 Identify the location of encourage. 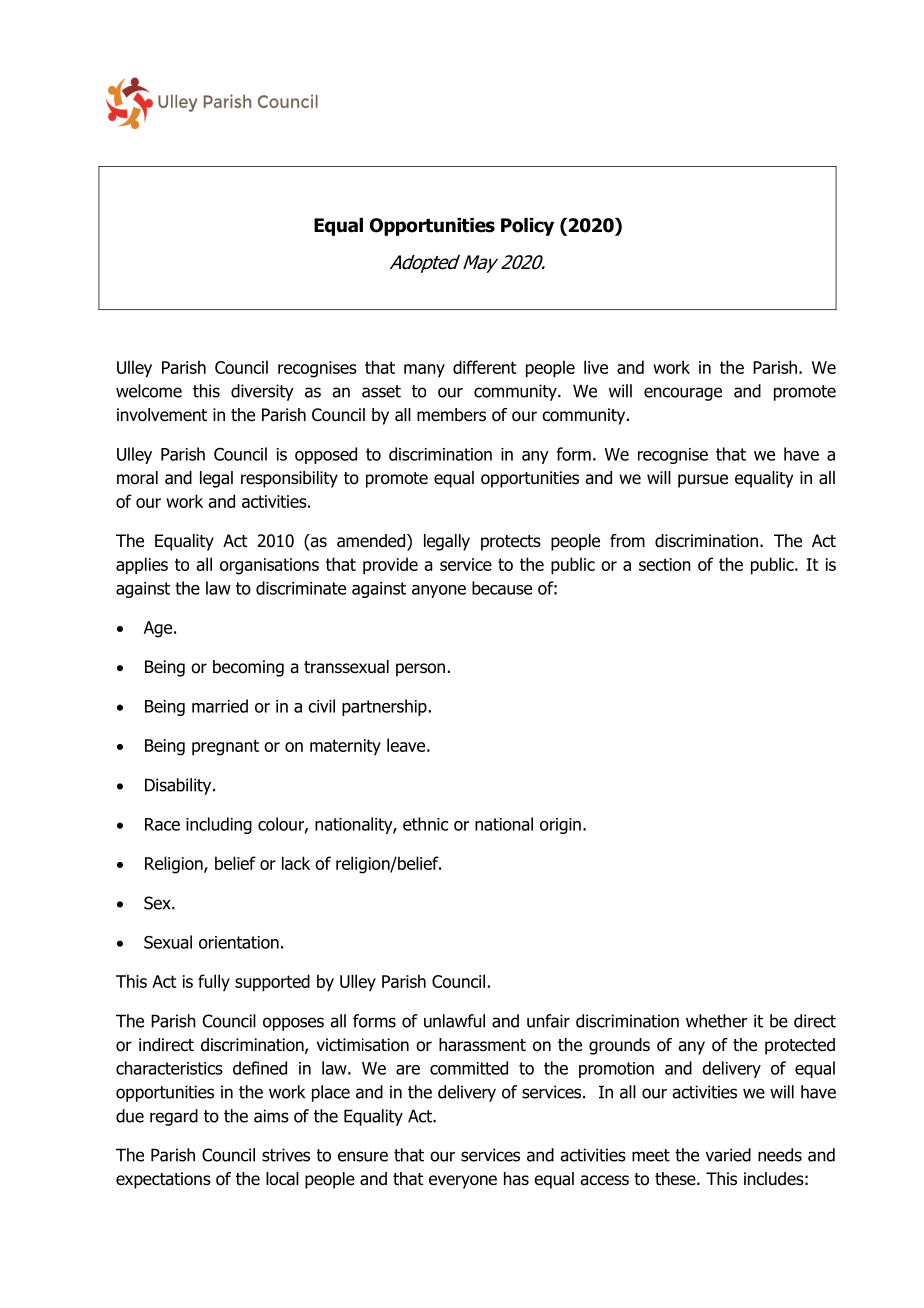
(683, 394).
